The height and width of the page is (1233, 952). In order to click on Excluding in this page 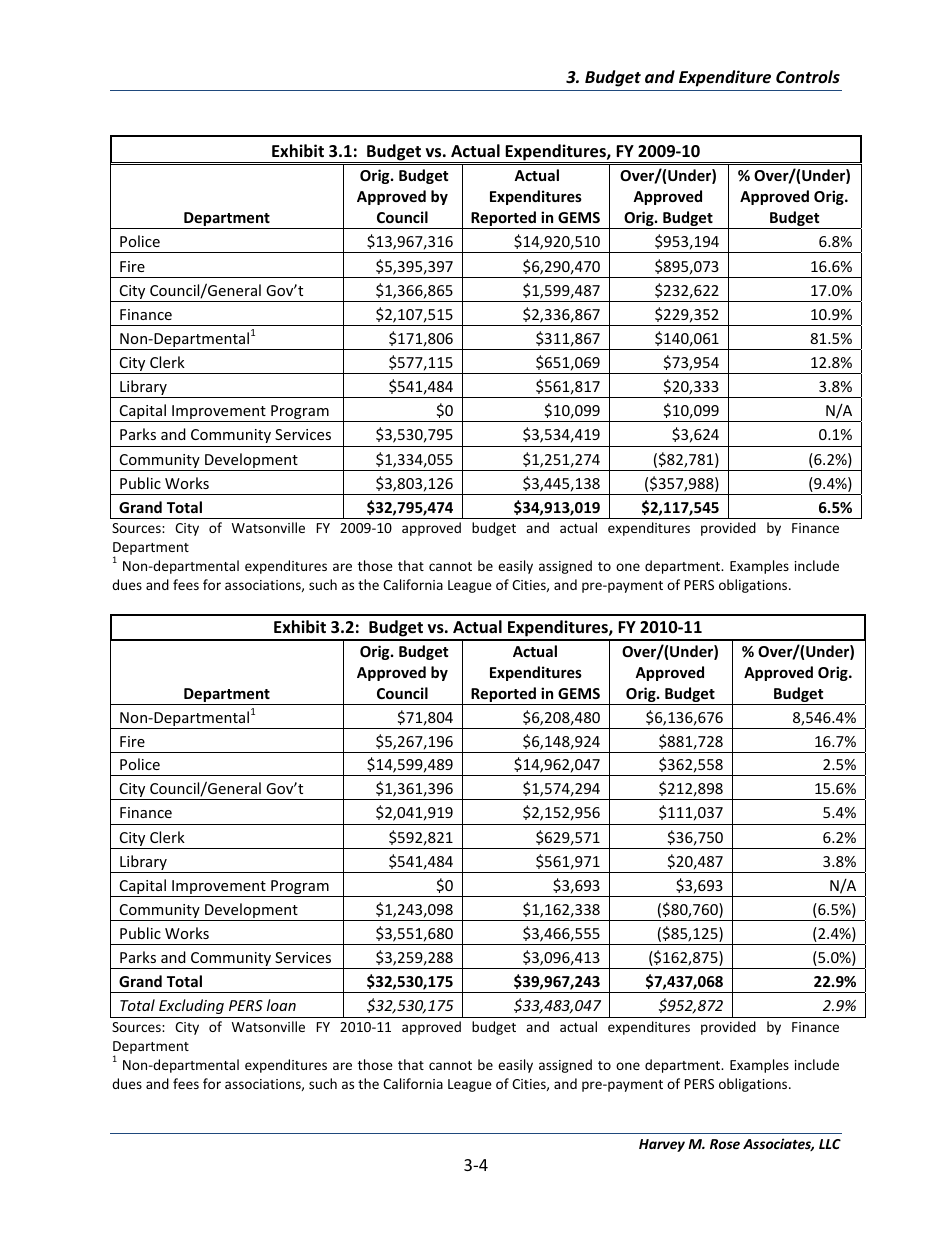, I will do `click(191, 1006)`.
